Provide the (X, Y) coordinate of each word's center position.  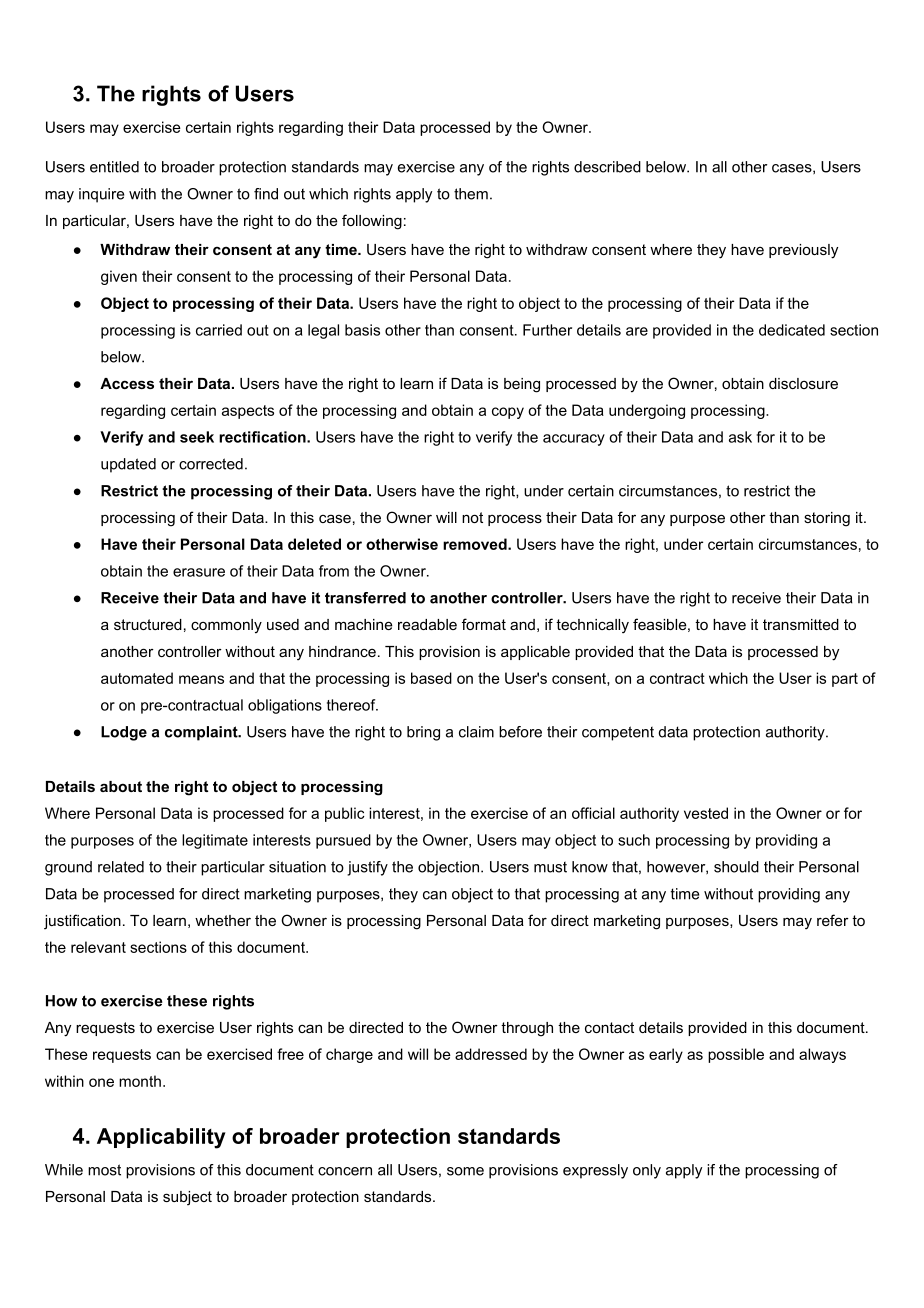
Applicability (161, 1138)
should (736, 867)
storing (827, 519)
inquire (101, 195)
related (121, 867)
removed (476, 544)
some (465, 1171)
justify (367, 868)
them (471, 194)
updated (128, 465)
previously (803, 251)
